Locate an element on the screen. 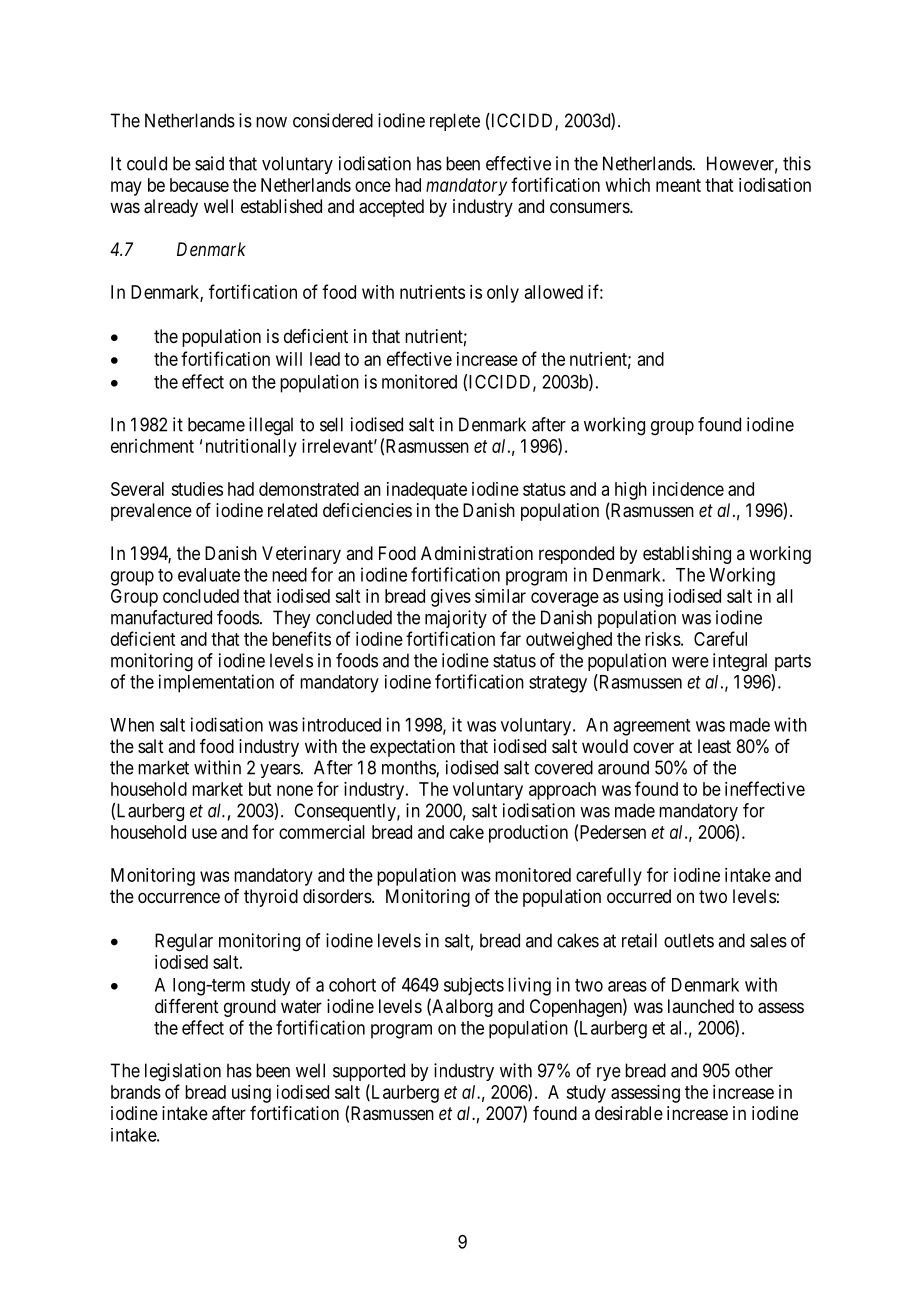 Image resolution: width=924 pixels, height=1308 pixels. other is located at coordinates (754, 1070).
